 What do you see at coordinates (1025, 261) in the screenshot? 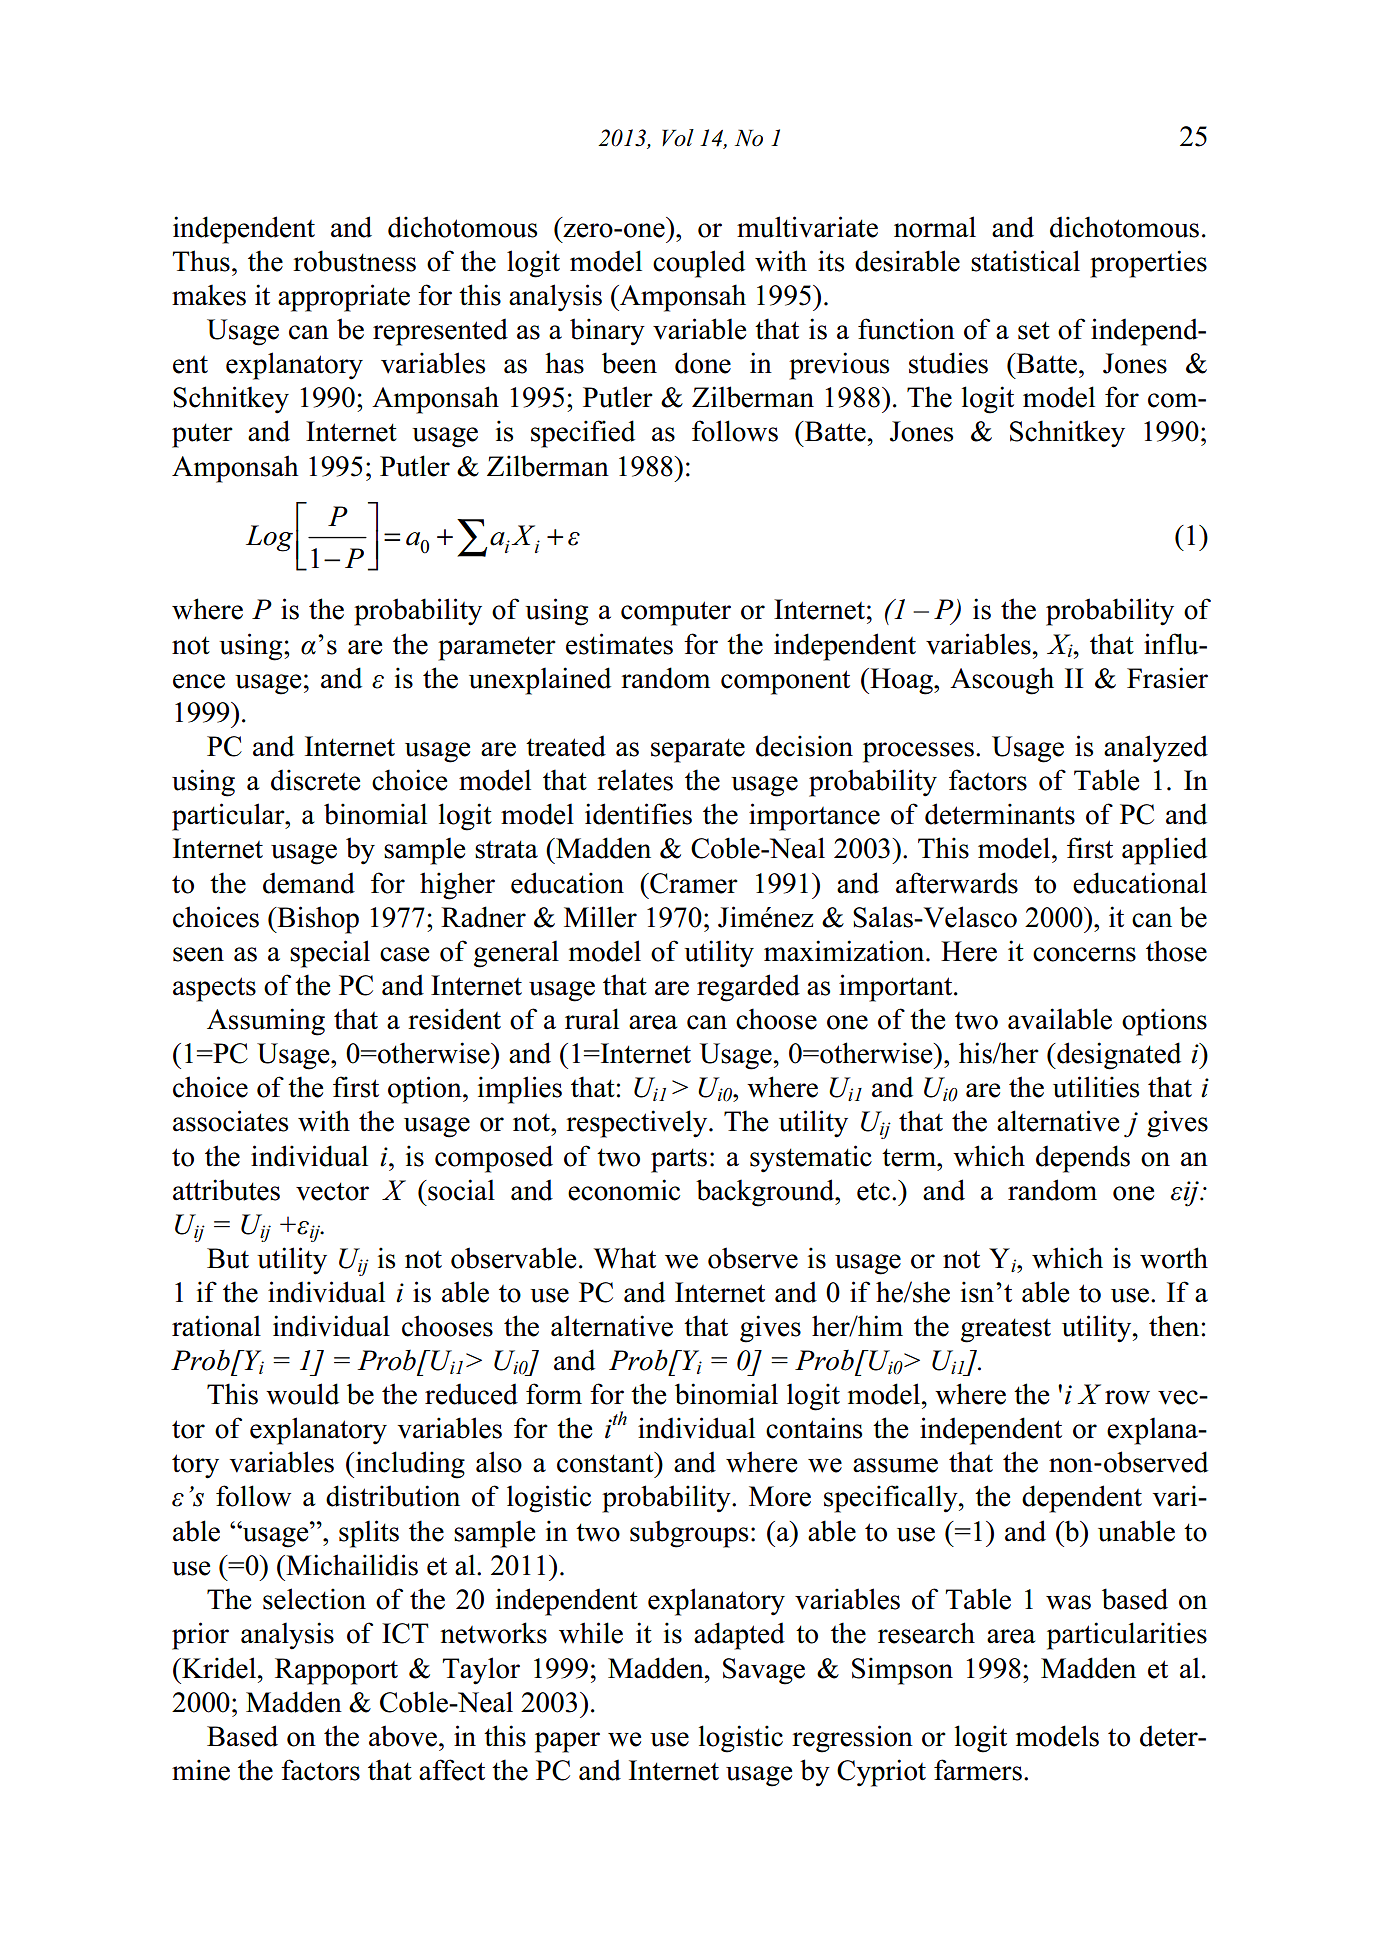
I see `statistical` at bounding box center [1025, 261].
